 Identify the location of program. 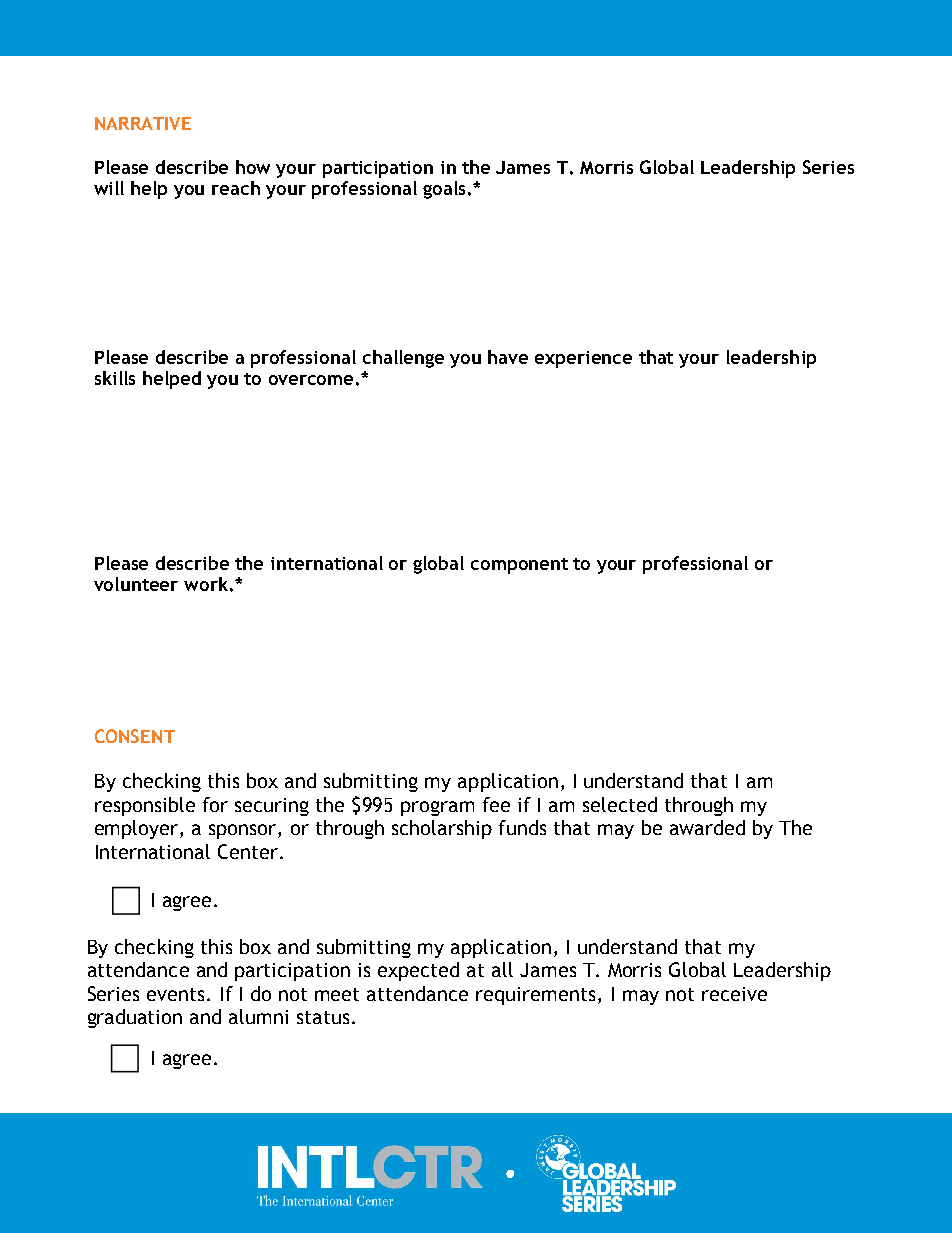
(437, 808).
